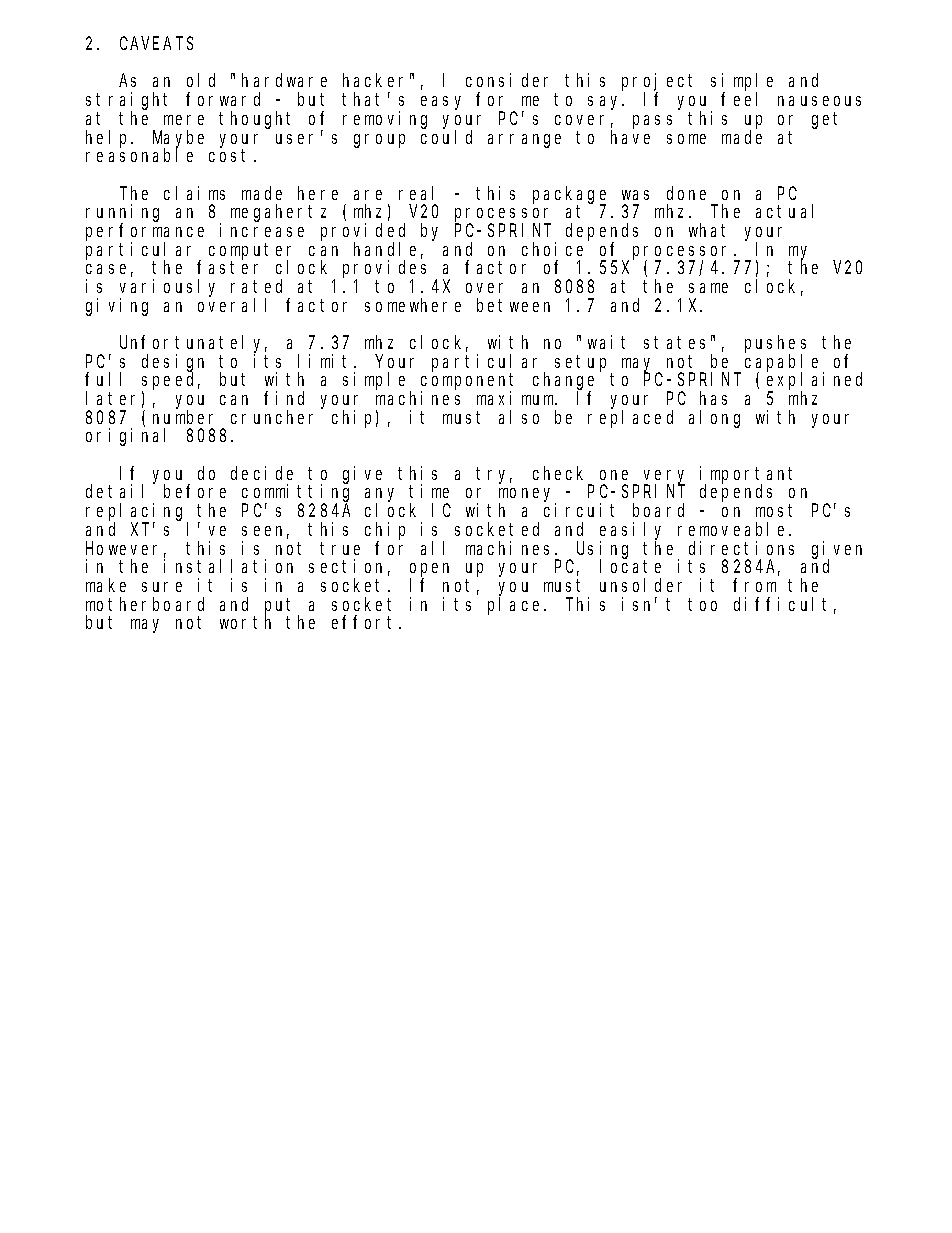  What do you see at coordinates (602, 550) in the page?
I see `Using` at bounding box center [602, 550].
